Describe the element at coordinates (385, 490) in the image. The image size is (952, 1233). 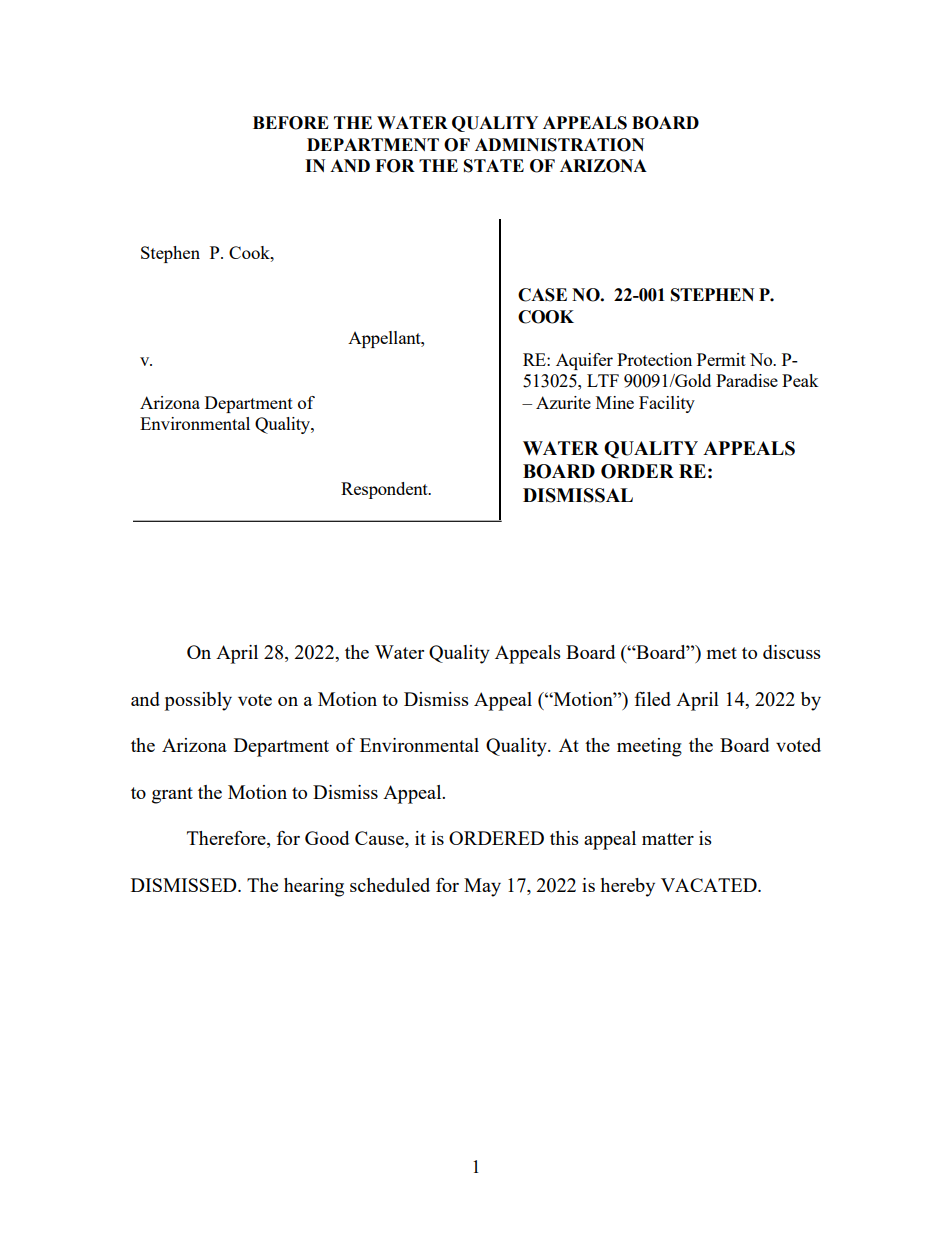
I see `Respondent` at that location.
